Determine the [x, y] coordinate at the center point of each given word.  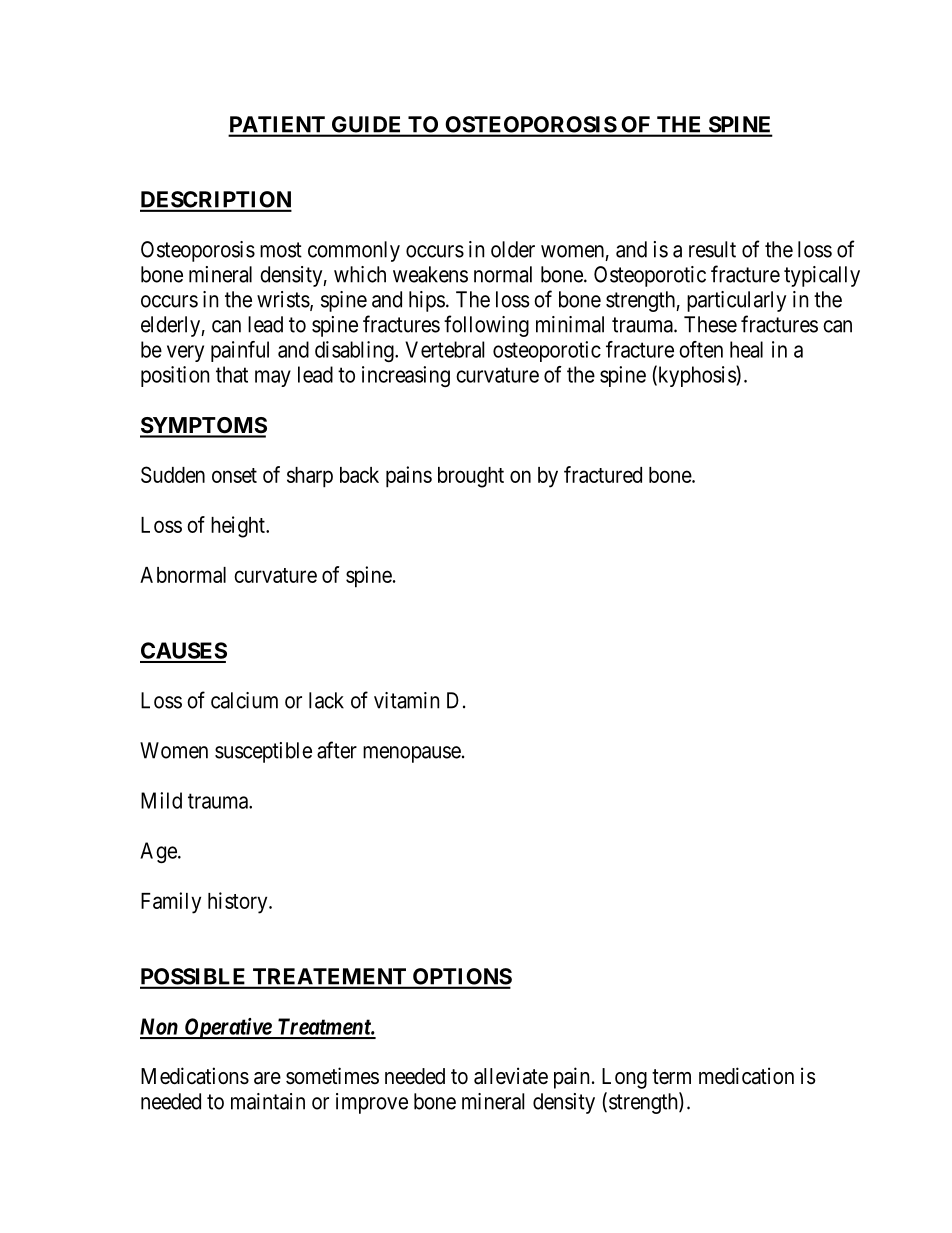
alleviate [511, 1076]
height [239, 527]
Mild [161, 800]
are [267, 1078]
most [281, 250]
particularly [736, 301]
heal [746, 349]
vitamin [406, 700]
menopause [412, 754]
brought [471, 477]
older [513, 249]
